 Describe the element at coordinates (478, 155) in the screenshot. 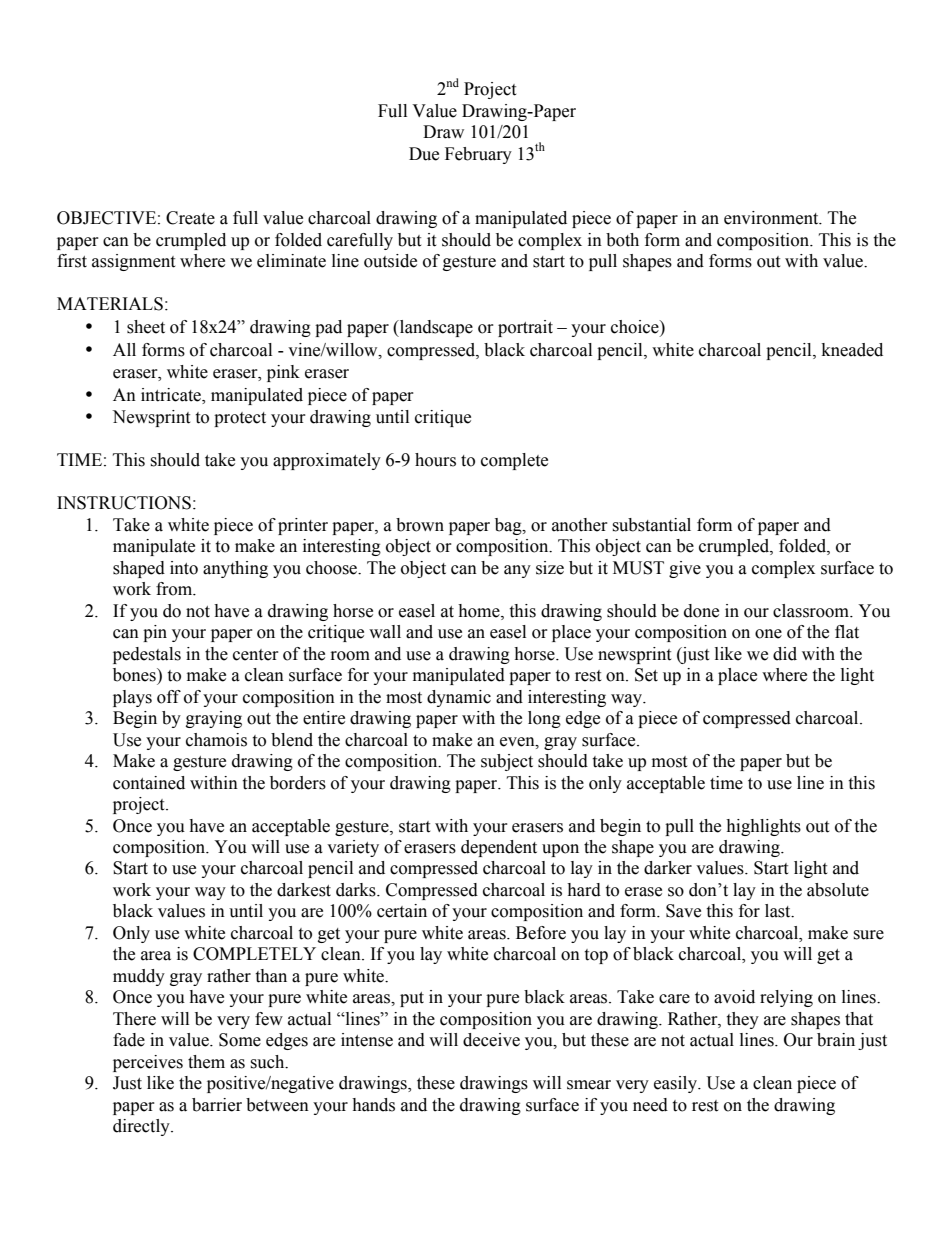

I see `February` at that location.
